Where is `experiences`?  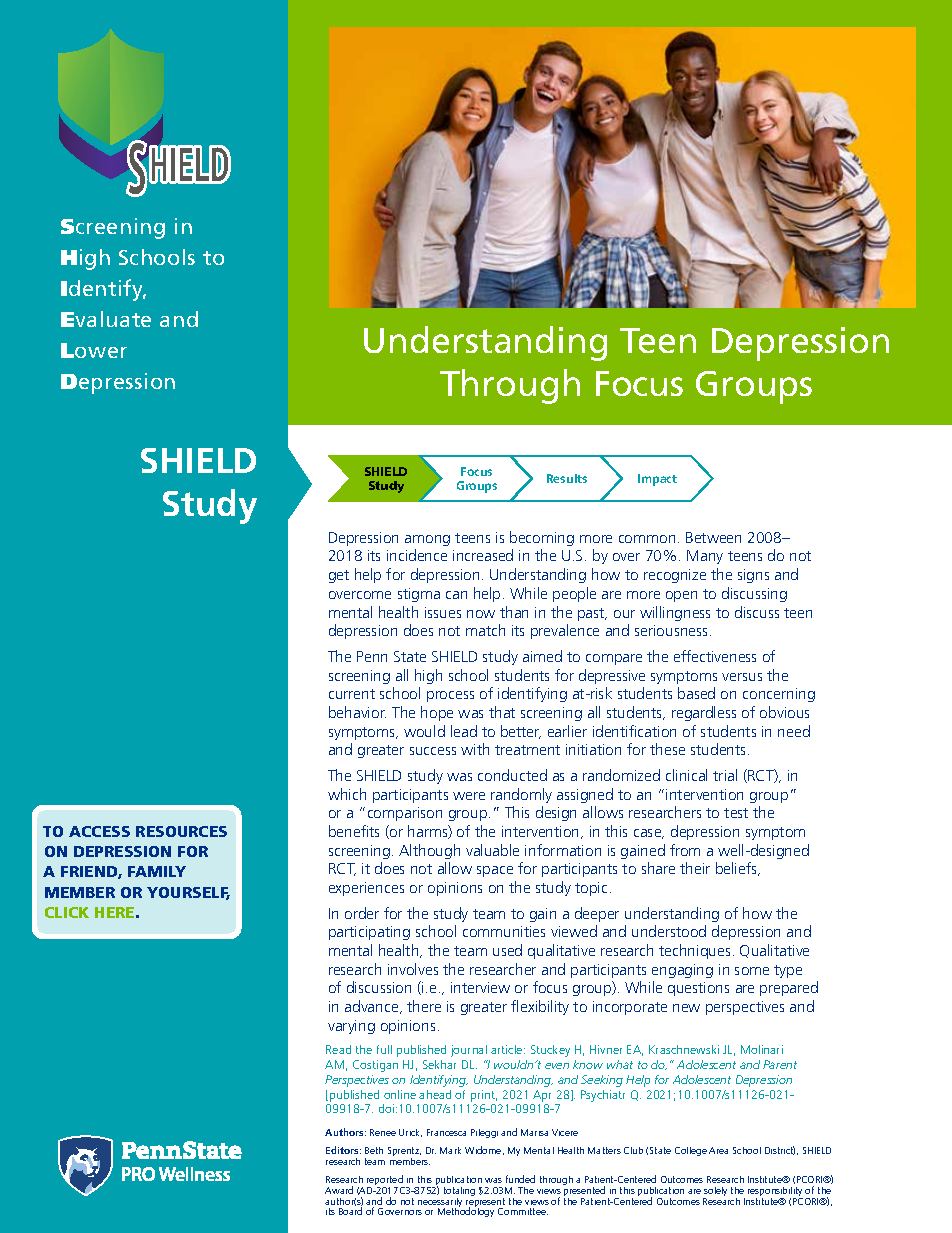
experiences is located at coordinates (366, 889).
